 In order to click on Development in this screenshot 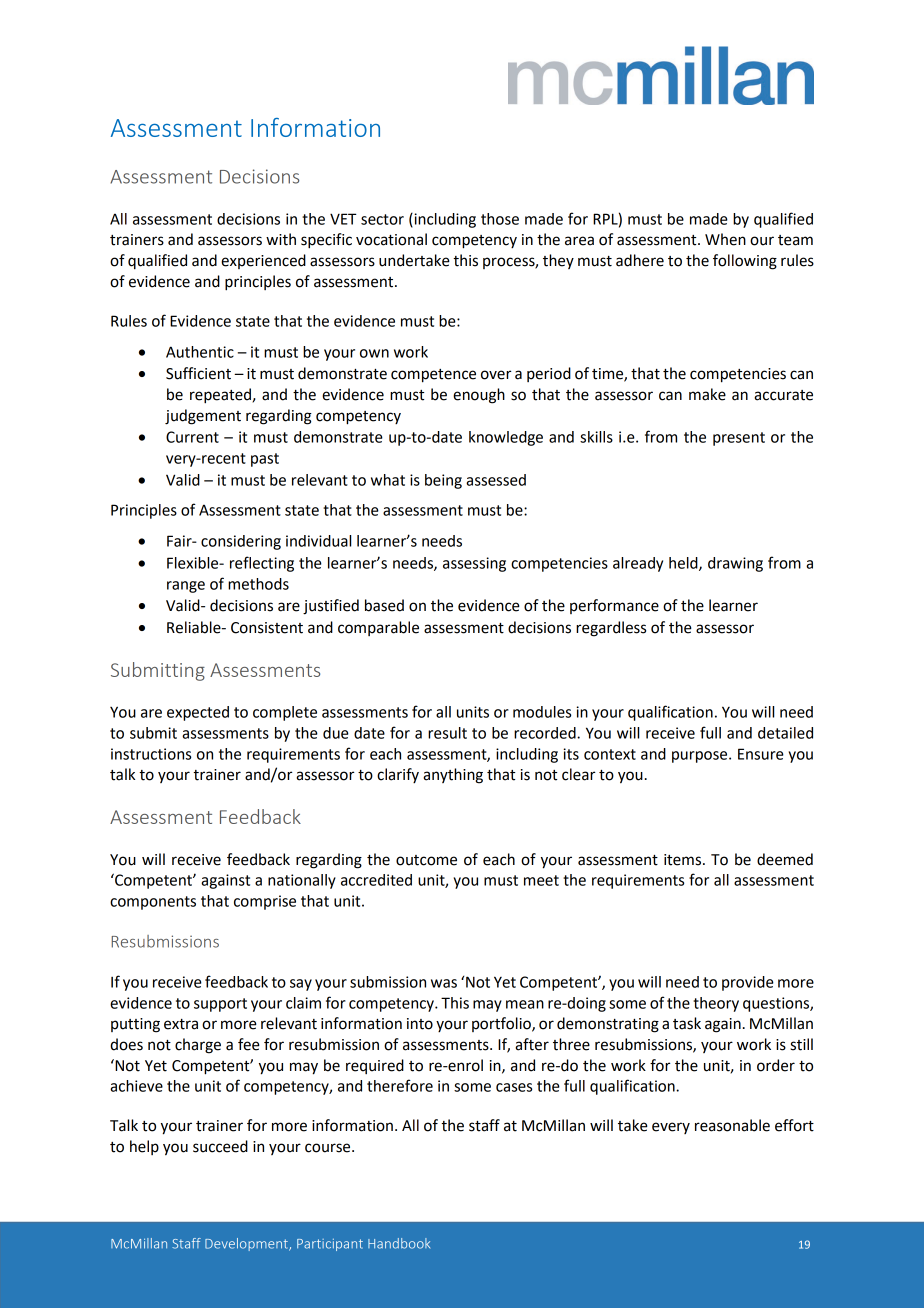, I will do `click(247, 1244)`.
